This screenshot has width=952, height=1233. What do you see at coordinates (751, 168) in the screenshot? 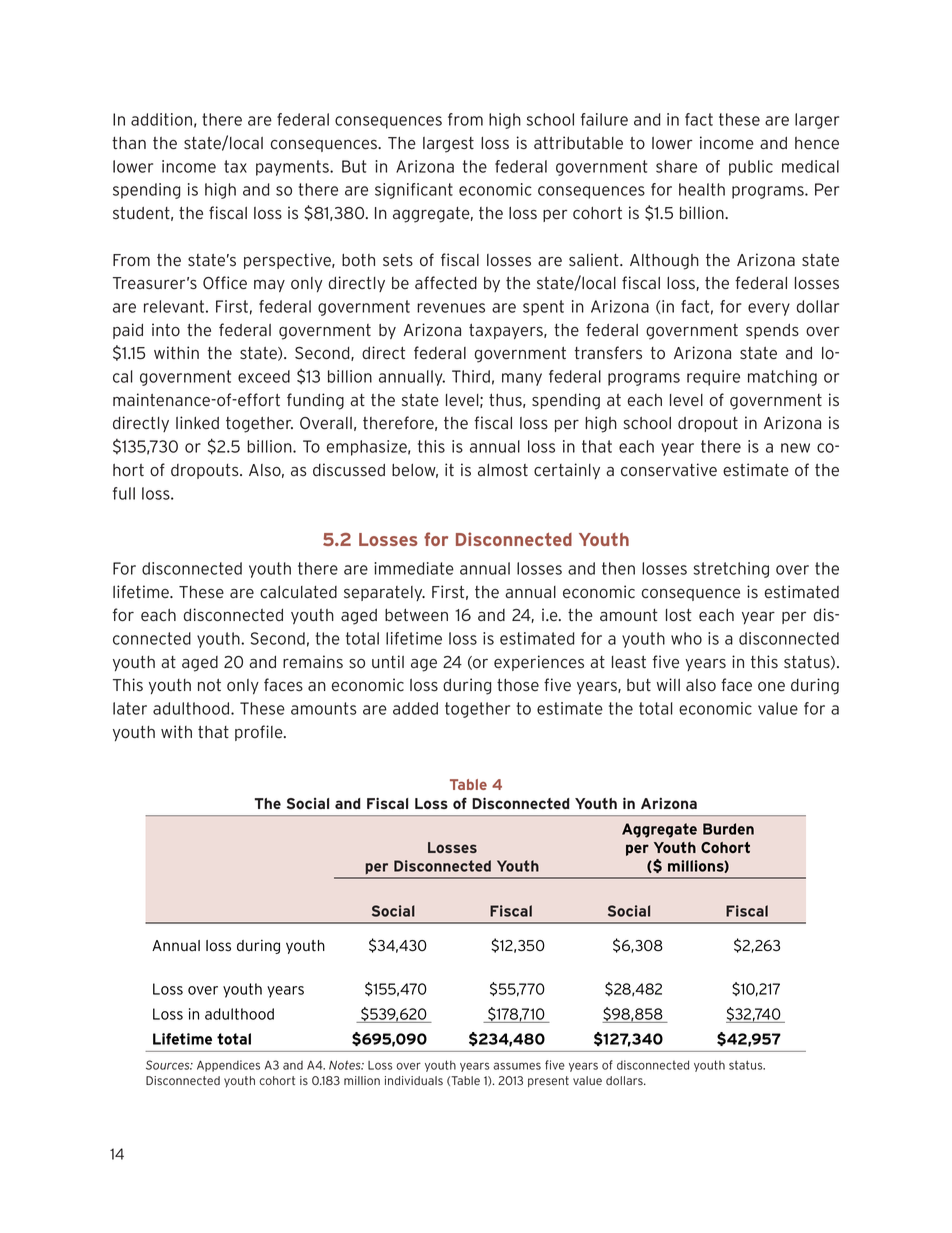
I see `public` at bounding box center [751, 168].
